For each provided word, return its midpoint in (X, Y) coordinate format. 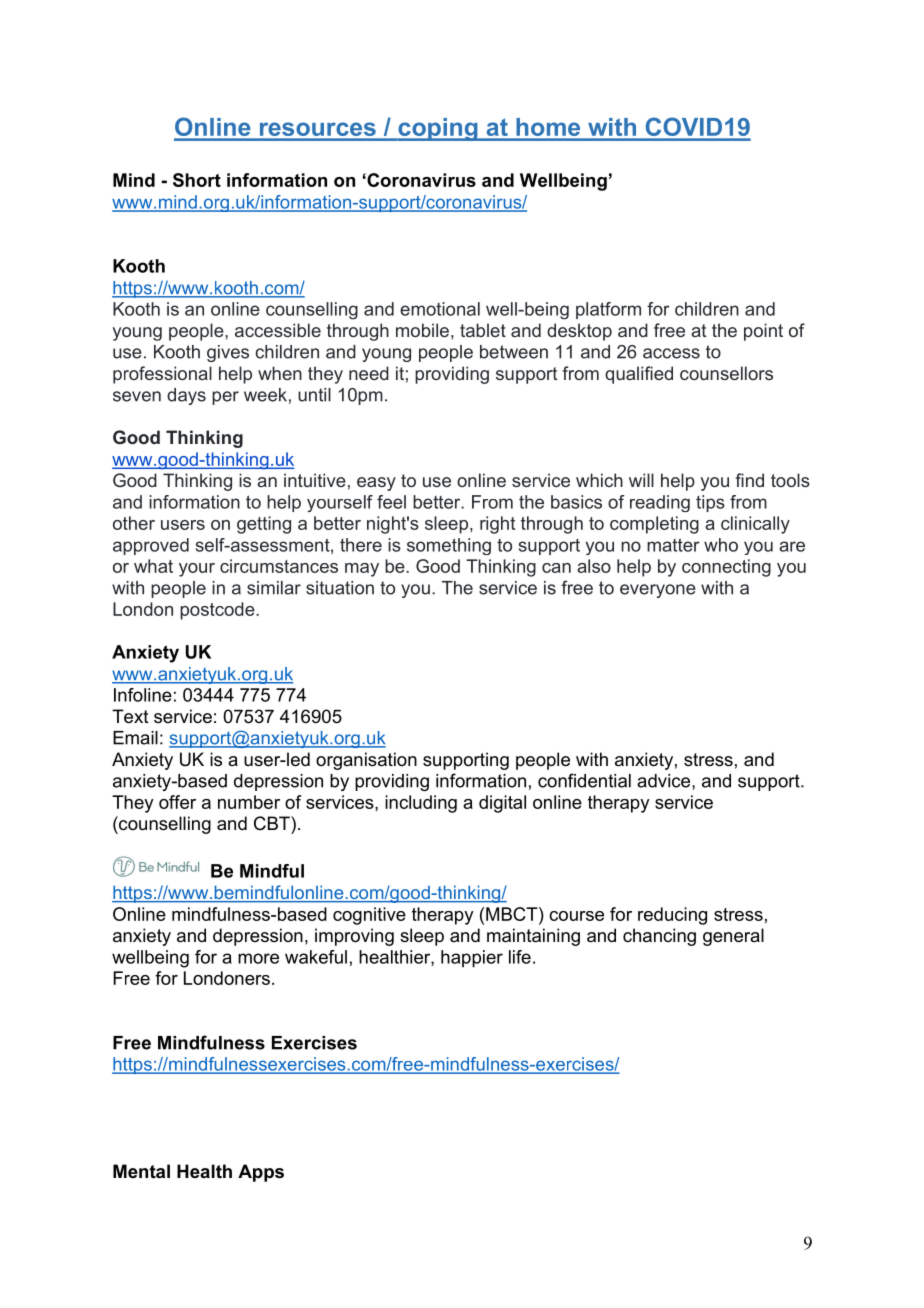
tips (710, 503)
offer (177, 802)
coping (438, 129)
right (497, 525)
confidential (584, 780)
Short (197, 180)
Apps (261, 1173)
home (548, 127)
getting (264, 525)
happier (472, 959)
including (421, 804)
